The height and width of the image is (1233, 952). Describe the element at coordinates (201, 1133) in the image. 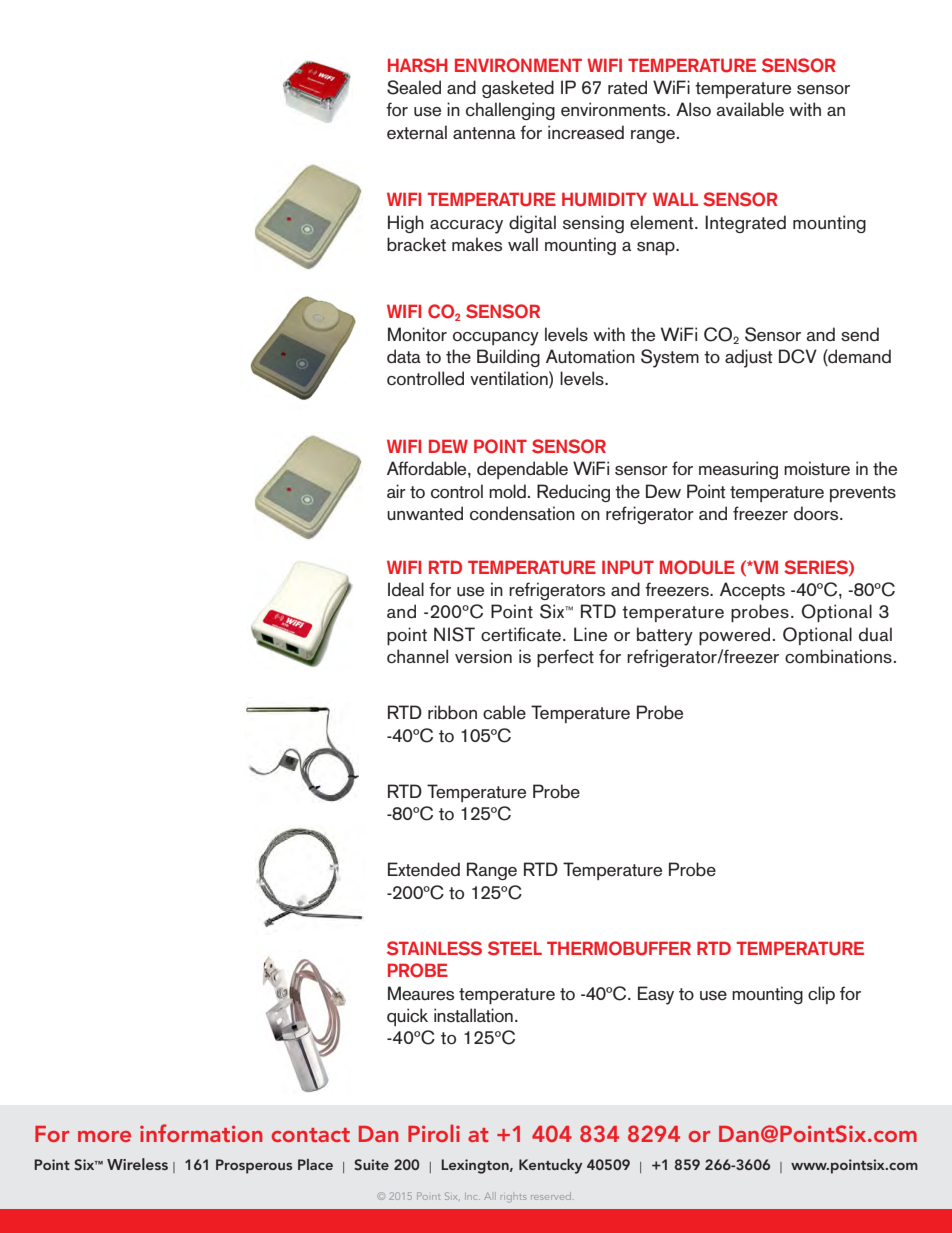

I see `information` at that location.
